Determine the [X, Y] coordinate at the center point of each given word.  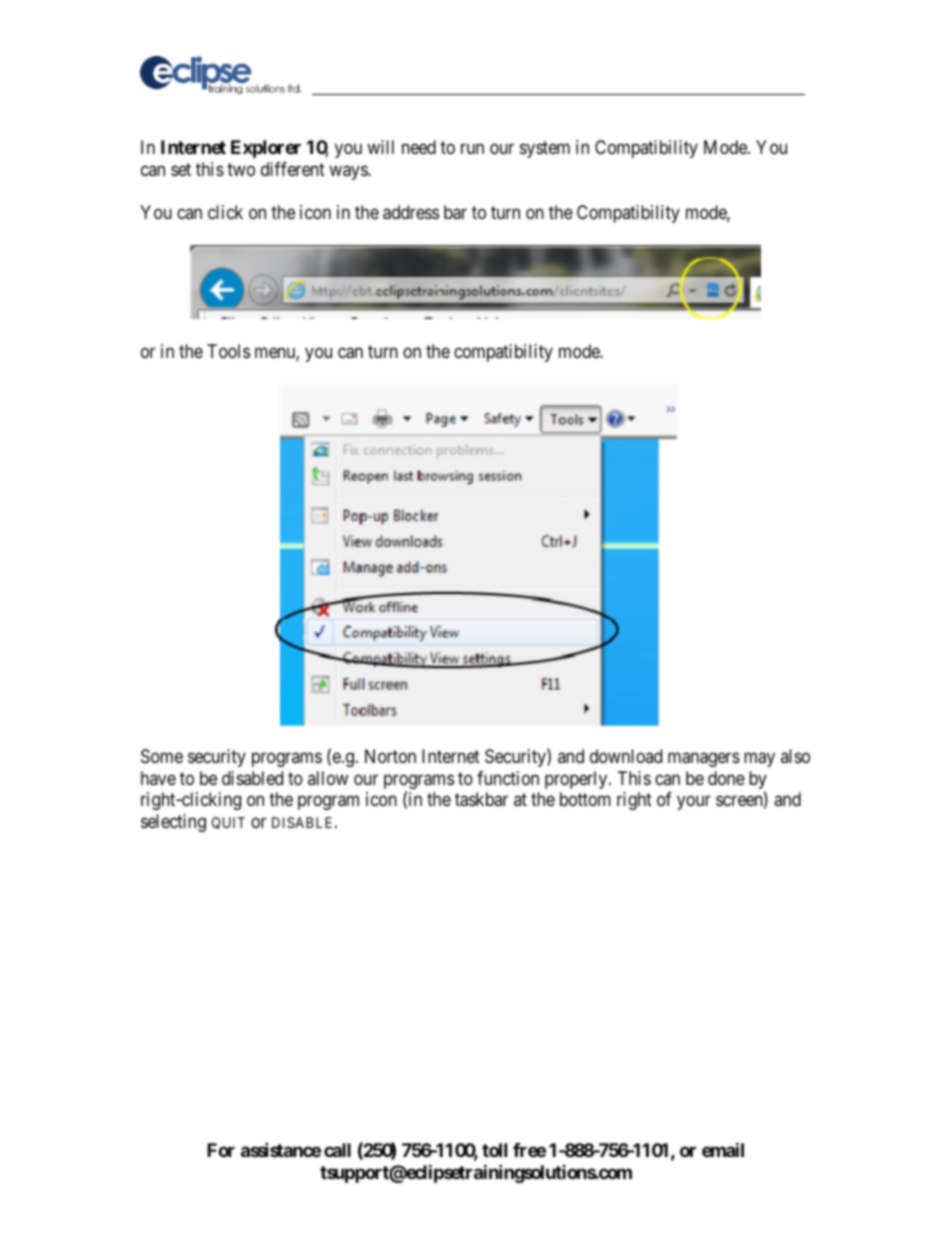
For [221, 1150]
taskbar [481, 799]
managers [704, 760]
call [337, 1150]
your [694, 803]
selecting [173, 823]
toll [494, 1150]
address [411, 212]
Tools [228, 351]
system [545, 150]
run [472, 149]
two [241, 169]
